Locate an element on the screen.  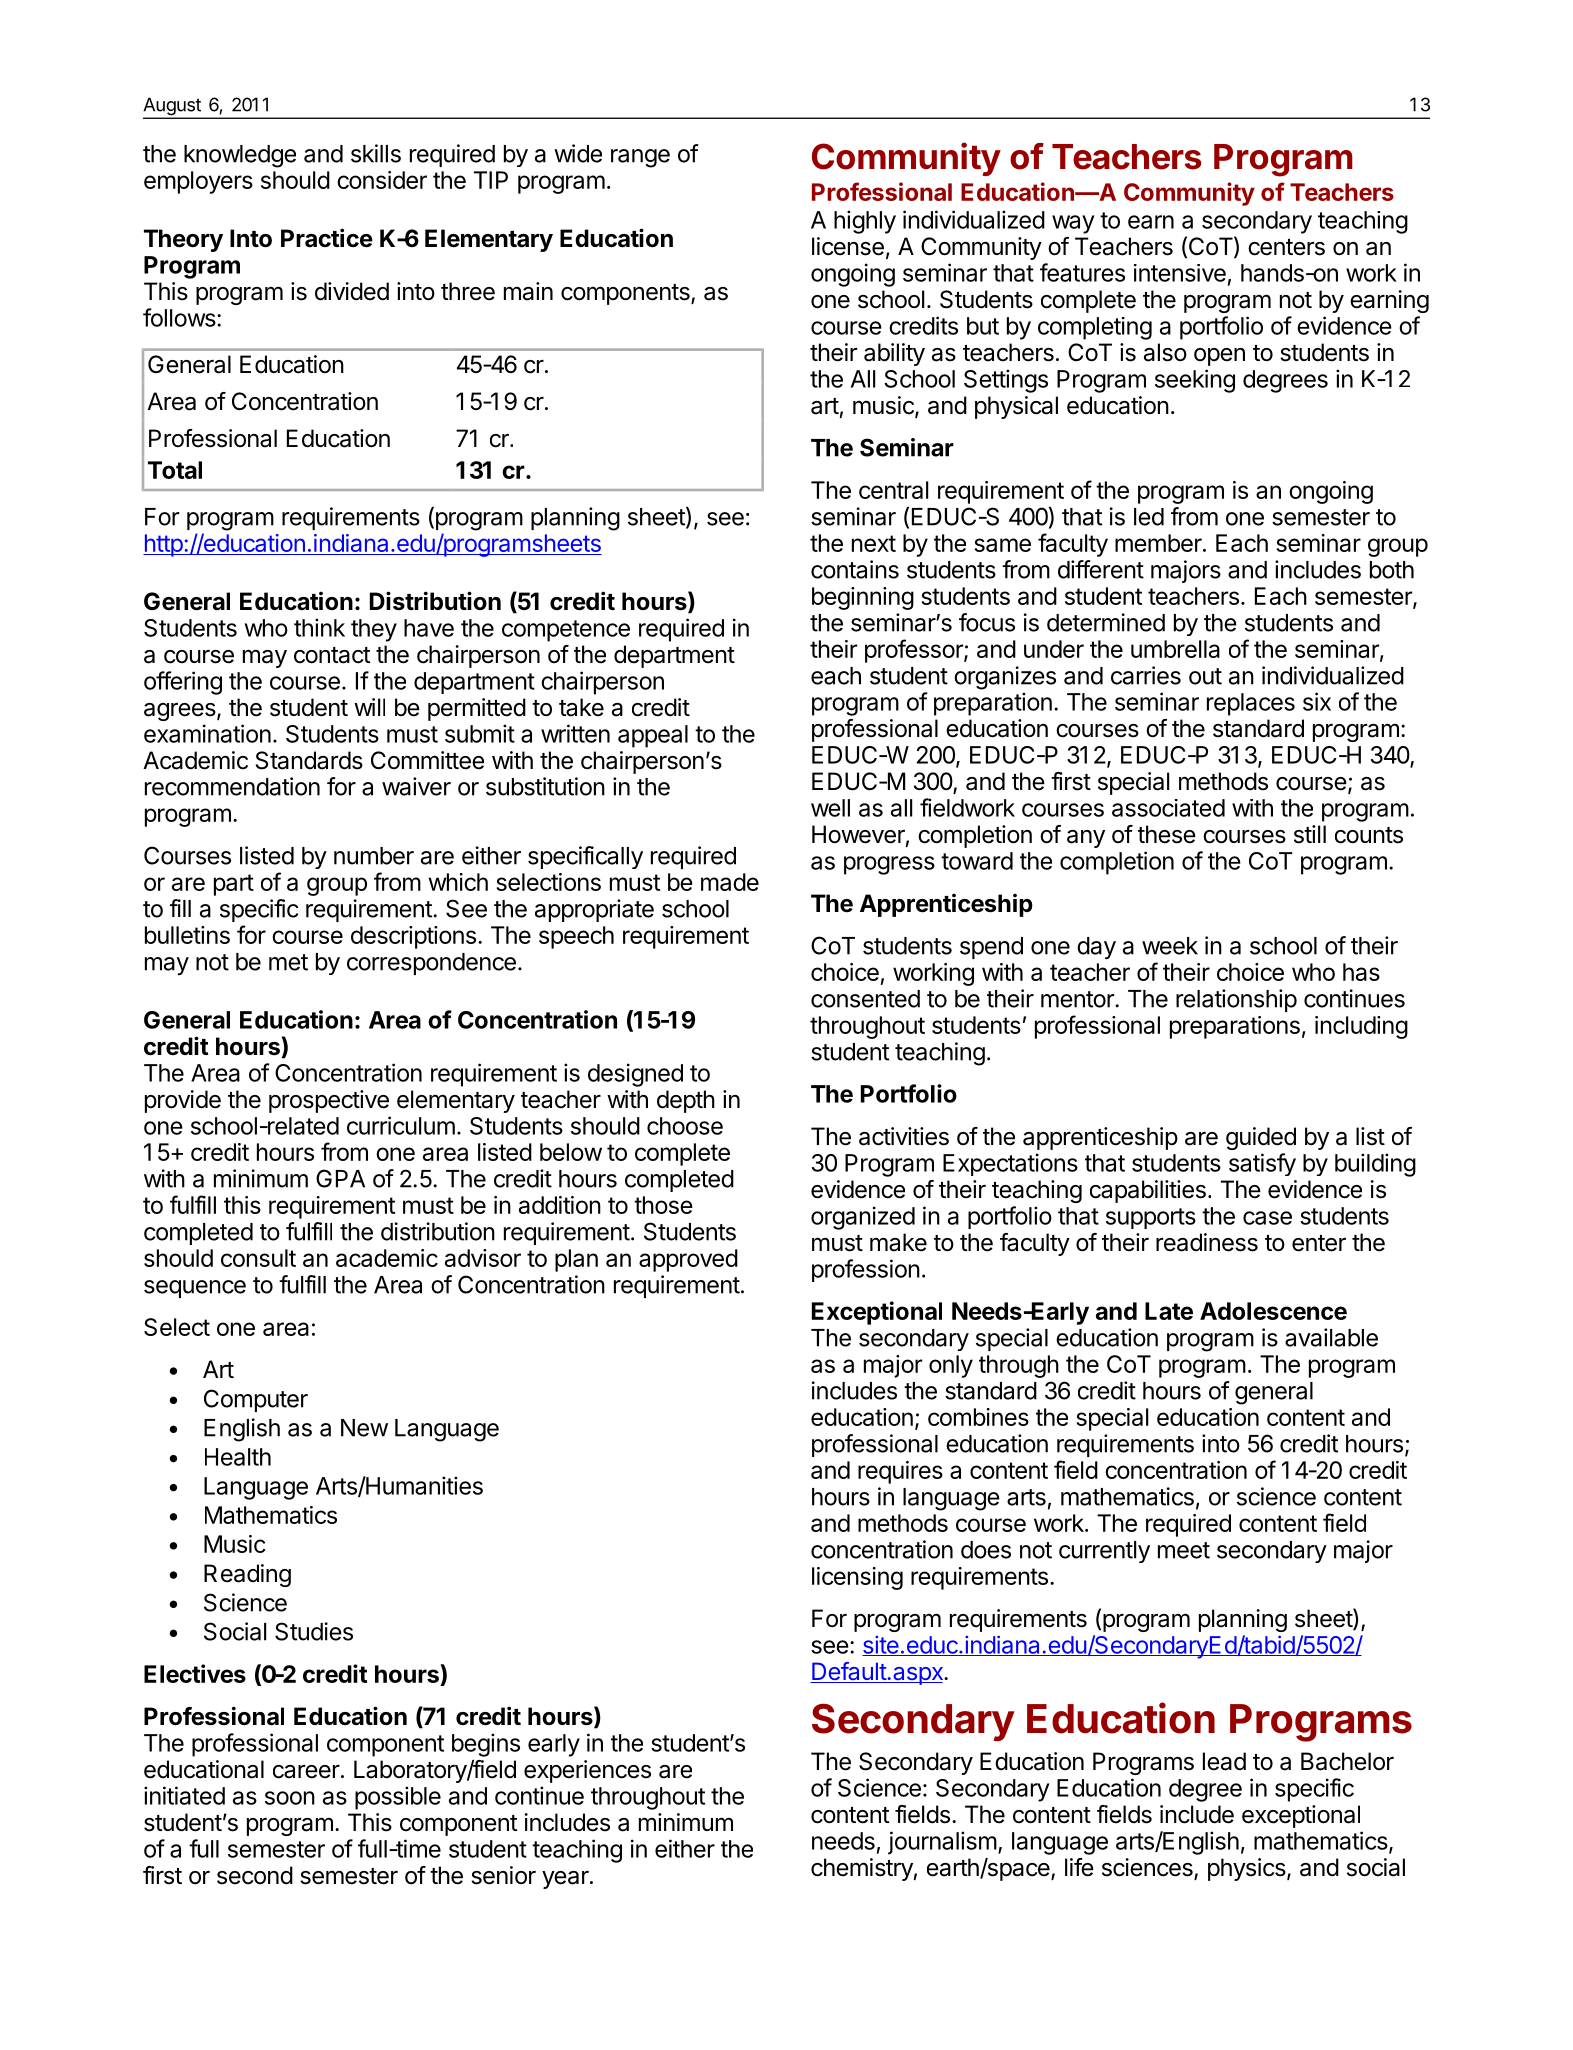
chemistry is located at coordinates (862, 1869).
